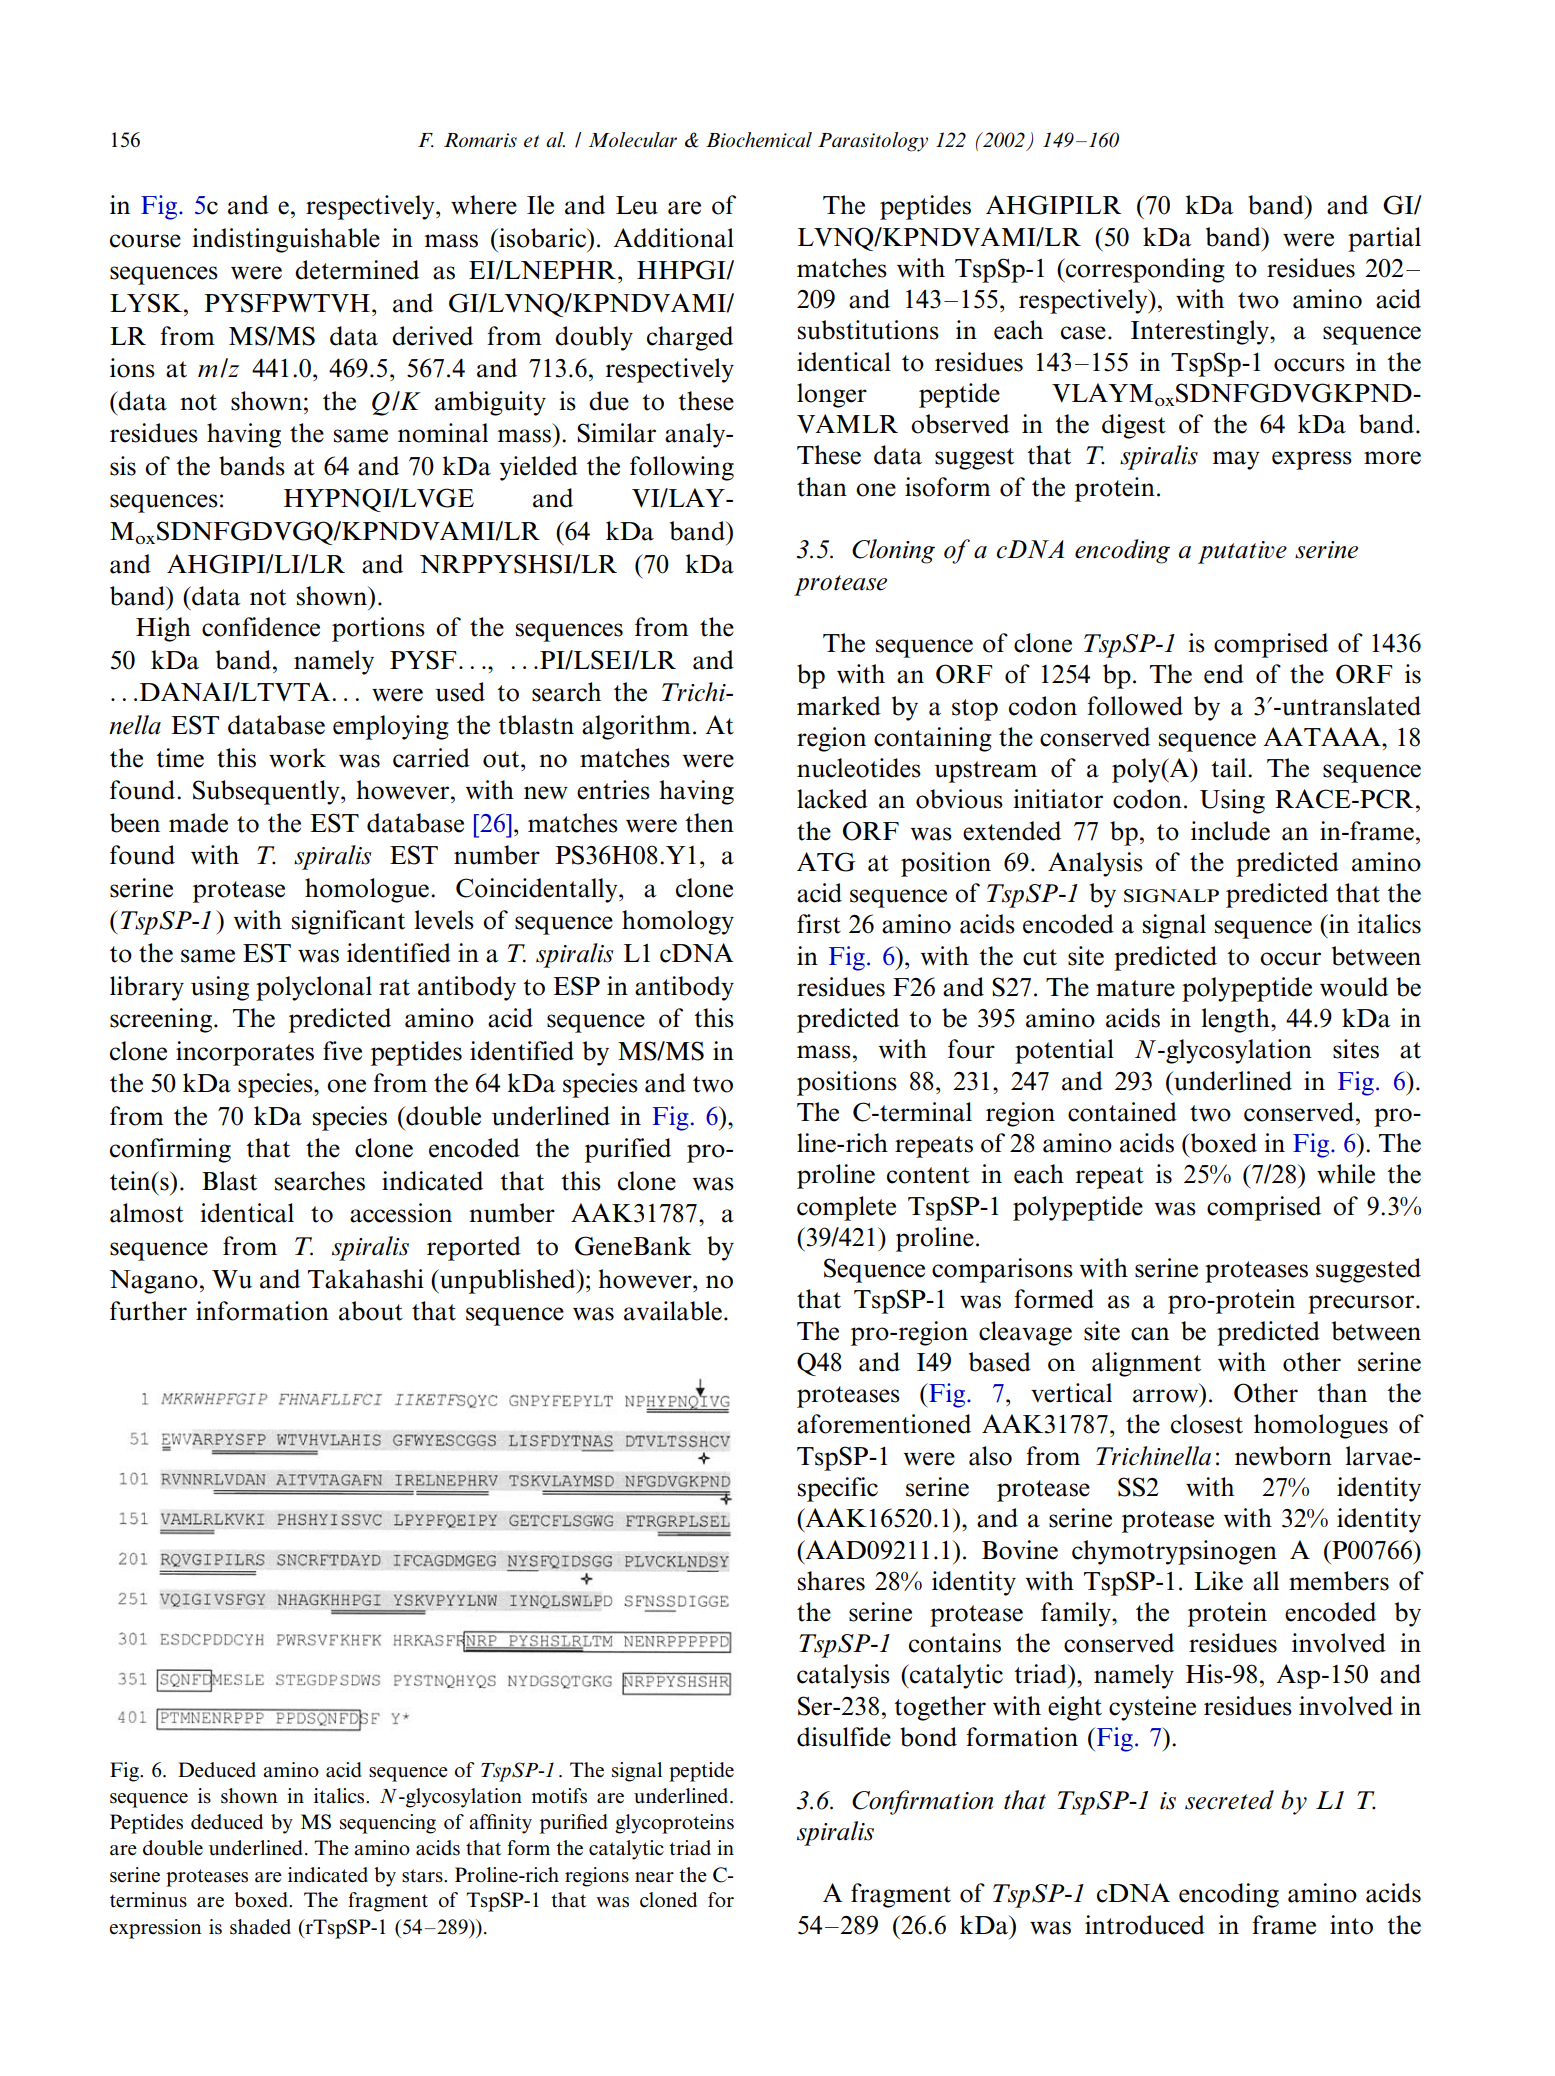 The width and height of the screenshot is (1555, 2076). What do you see at coordinates (1236, 1020) in the screenshot?
I see `length` at bounding box center [1236, 1020].
